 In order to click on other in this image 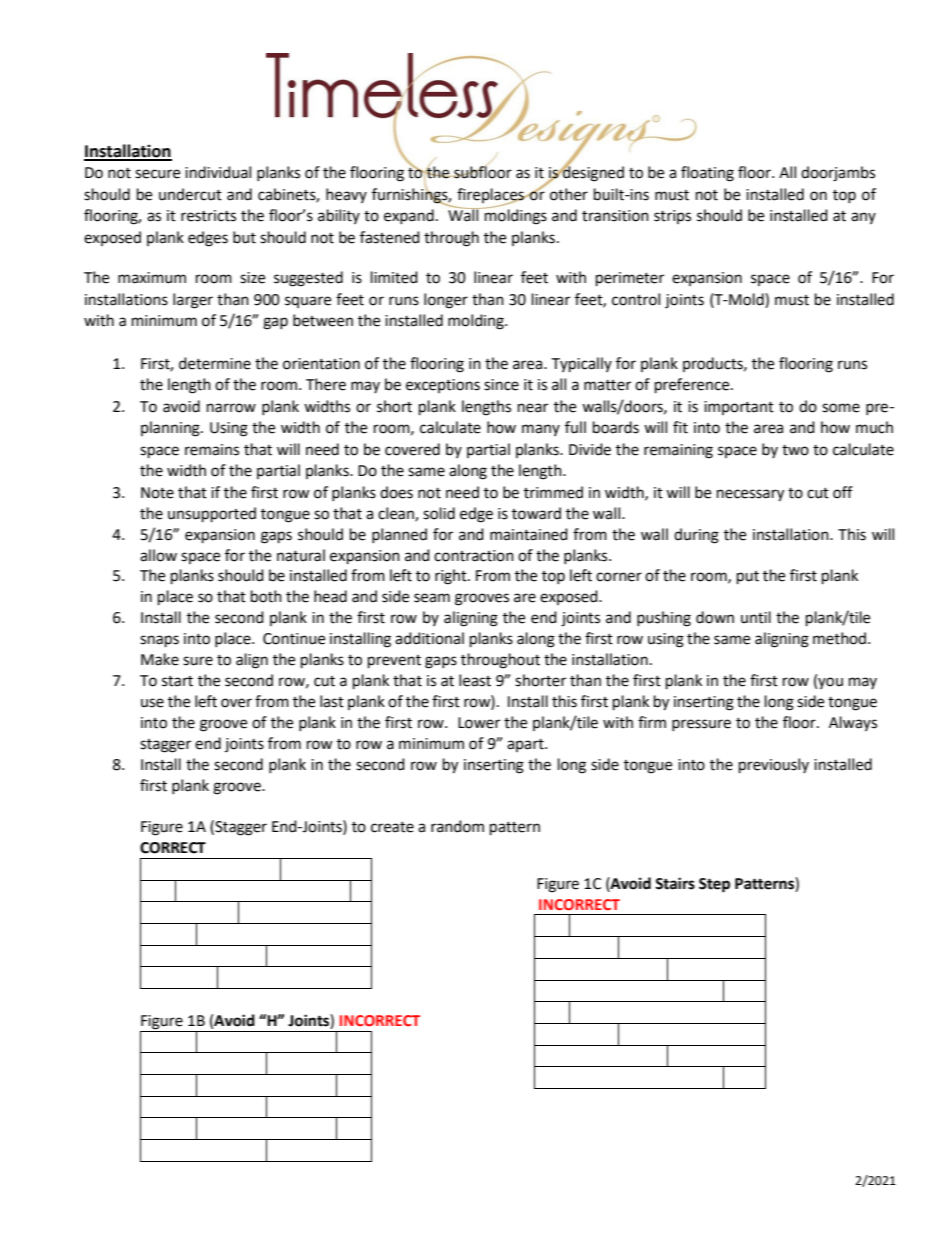, I will do `click(569, 194)`.
